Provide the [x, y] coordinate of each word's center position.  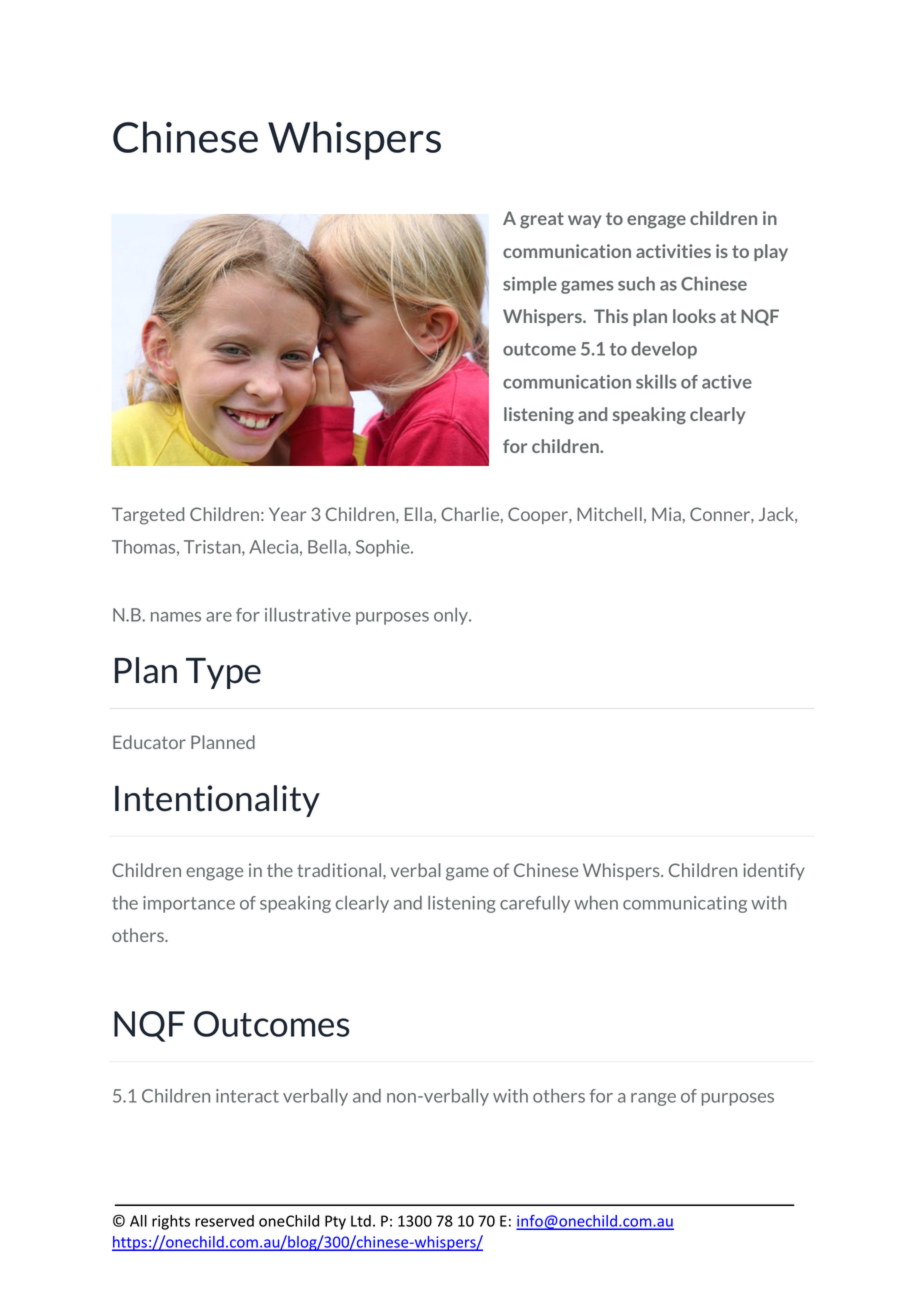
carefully [535, 904]
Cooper [539, 515]
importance [189, 904]
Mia [666, 514]
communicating [685, 904]
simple [530, 285]
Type [223, 673]
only [452, 616]
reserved [224, 1221]
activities [673, 251]
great [542, 220]
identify [774, 871]
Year [287, 514]
